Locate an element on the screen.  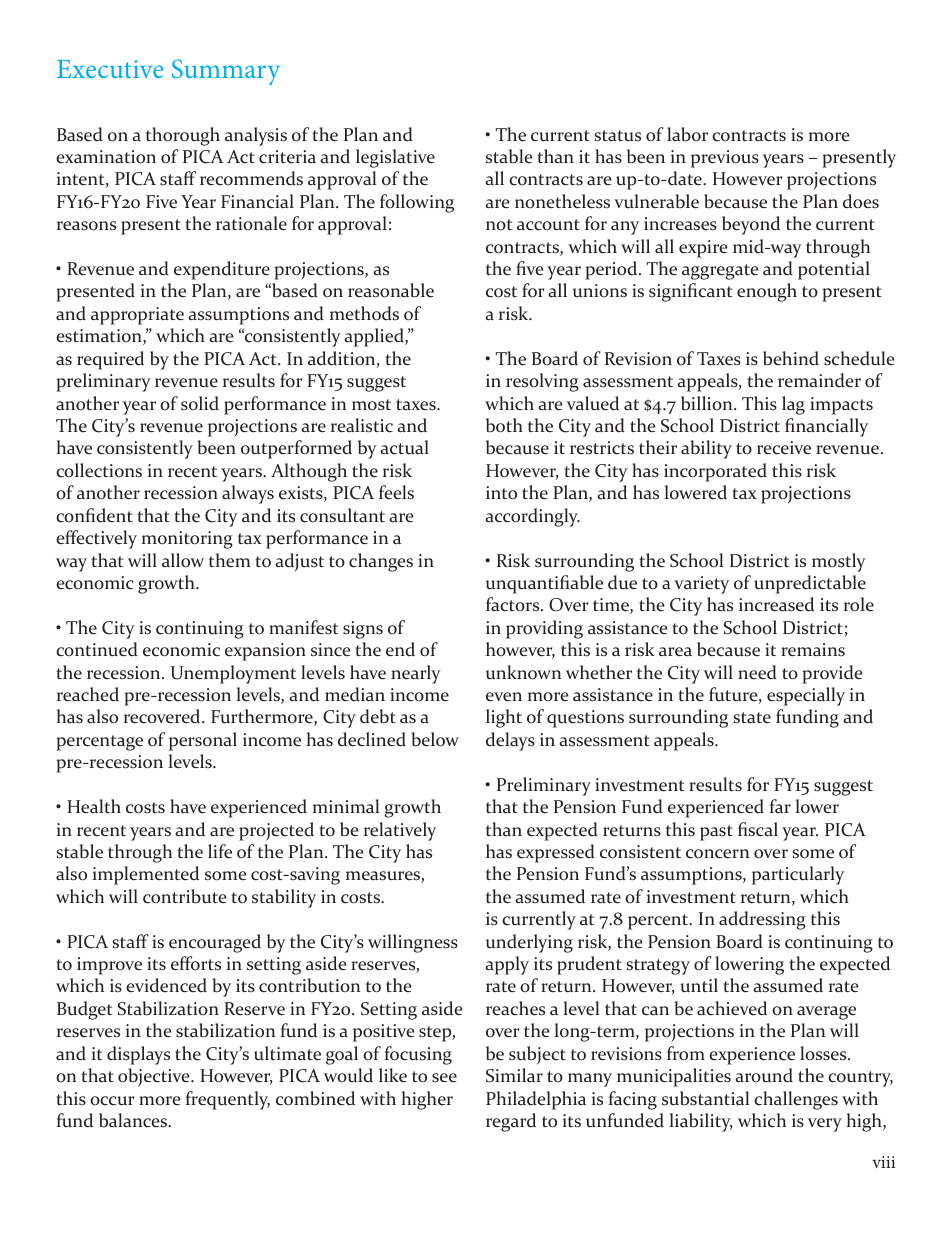
legislative is located at coordinates (395, 158).
